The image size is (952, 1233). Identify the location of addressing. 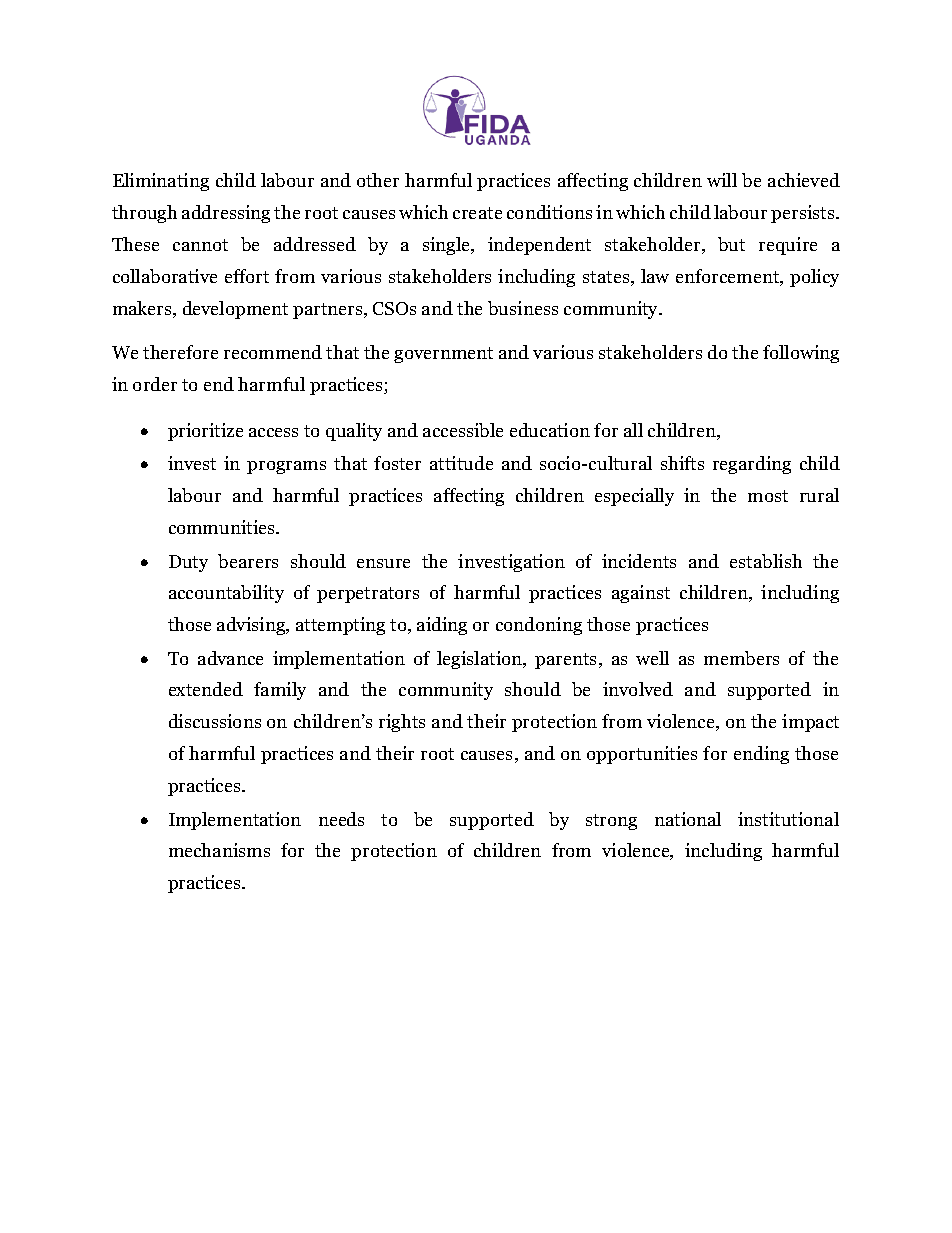
(226, 214).
